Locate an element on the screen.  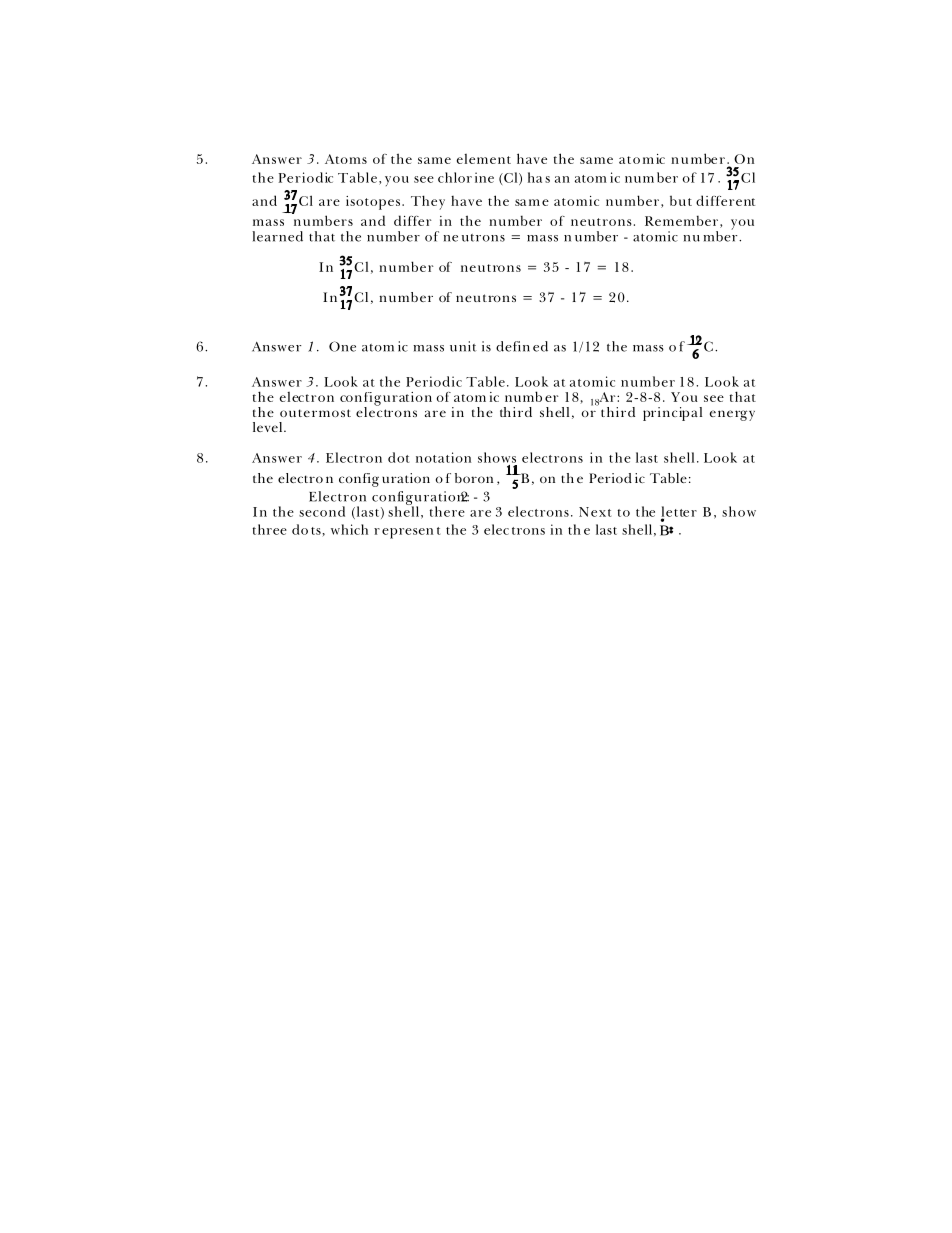
letter is located at coordinates (679, 512).
